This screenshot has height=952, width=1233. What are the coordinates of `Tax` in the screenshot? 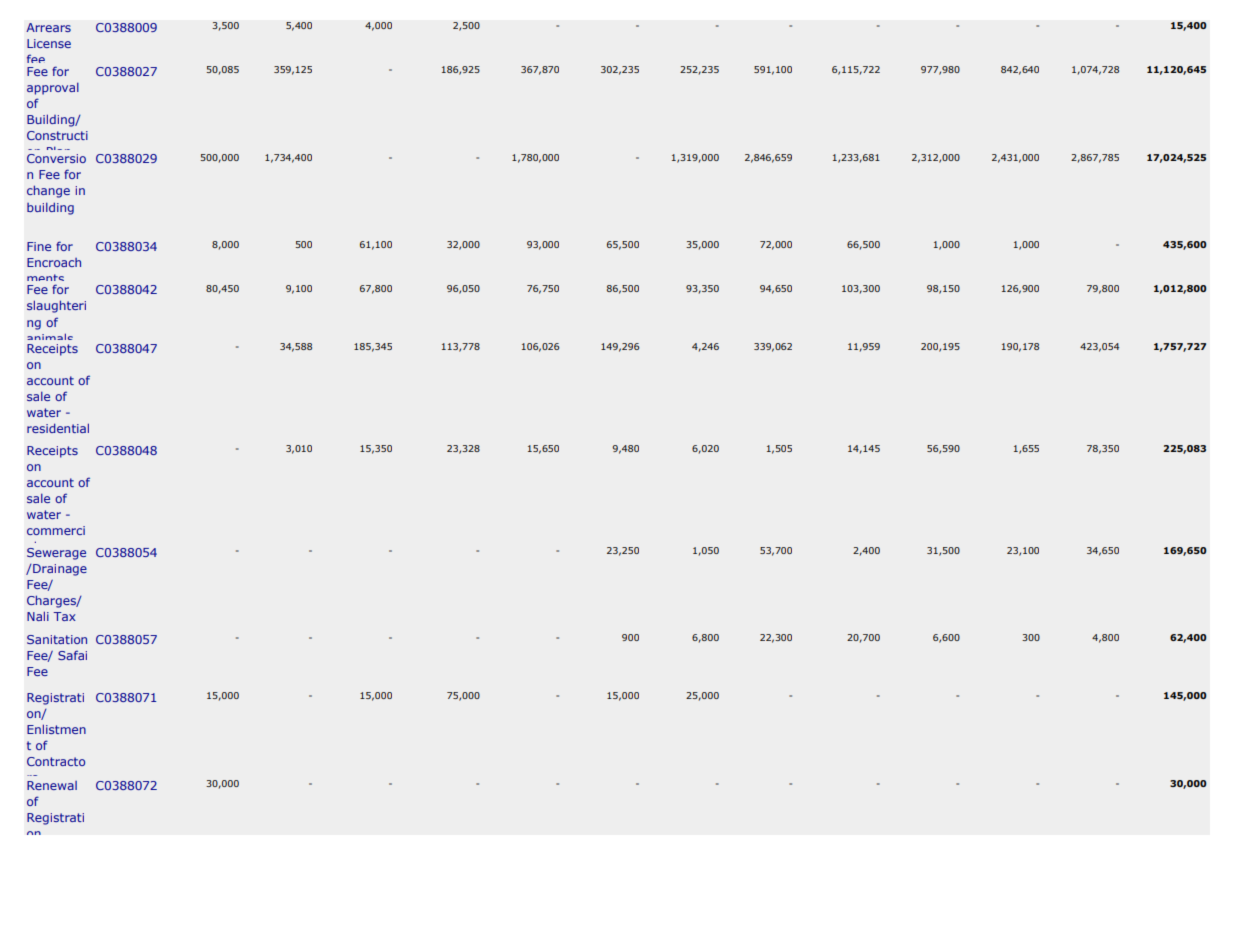 It's located at (64, 616).
